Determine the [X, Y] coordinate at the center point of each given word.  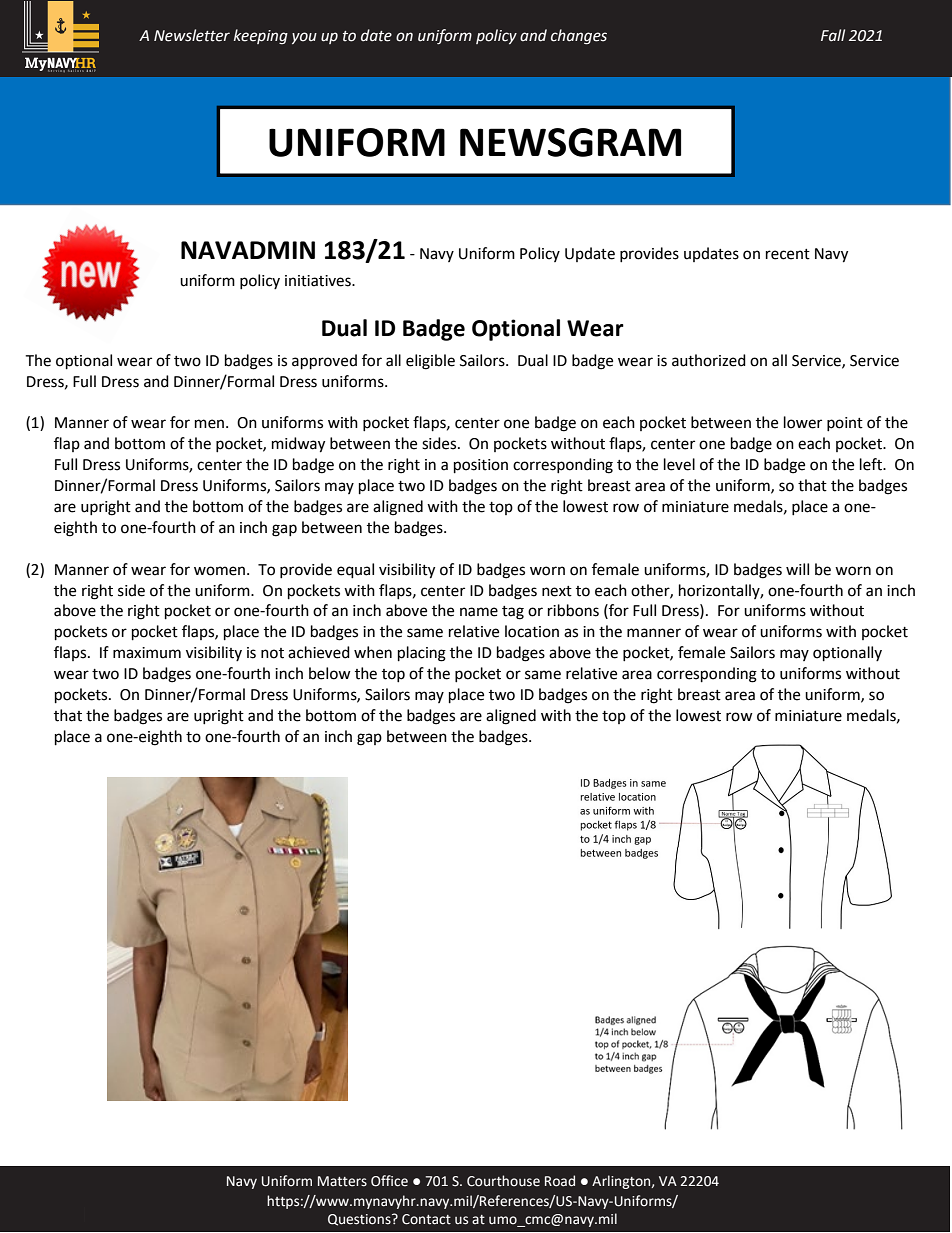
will [797, 569]
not [272, 653]
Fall [833, 35]
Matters [342, 1181]
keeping [261, 37]
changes [579, 37]
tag [513, 613]
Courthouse [503, 1181]
